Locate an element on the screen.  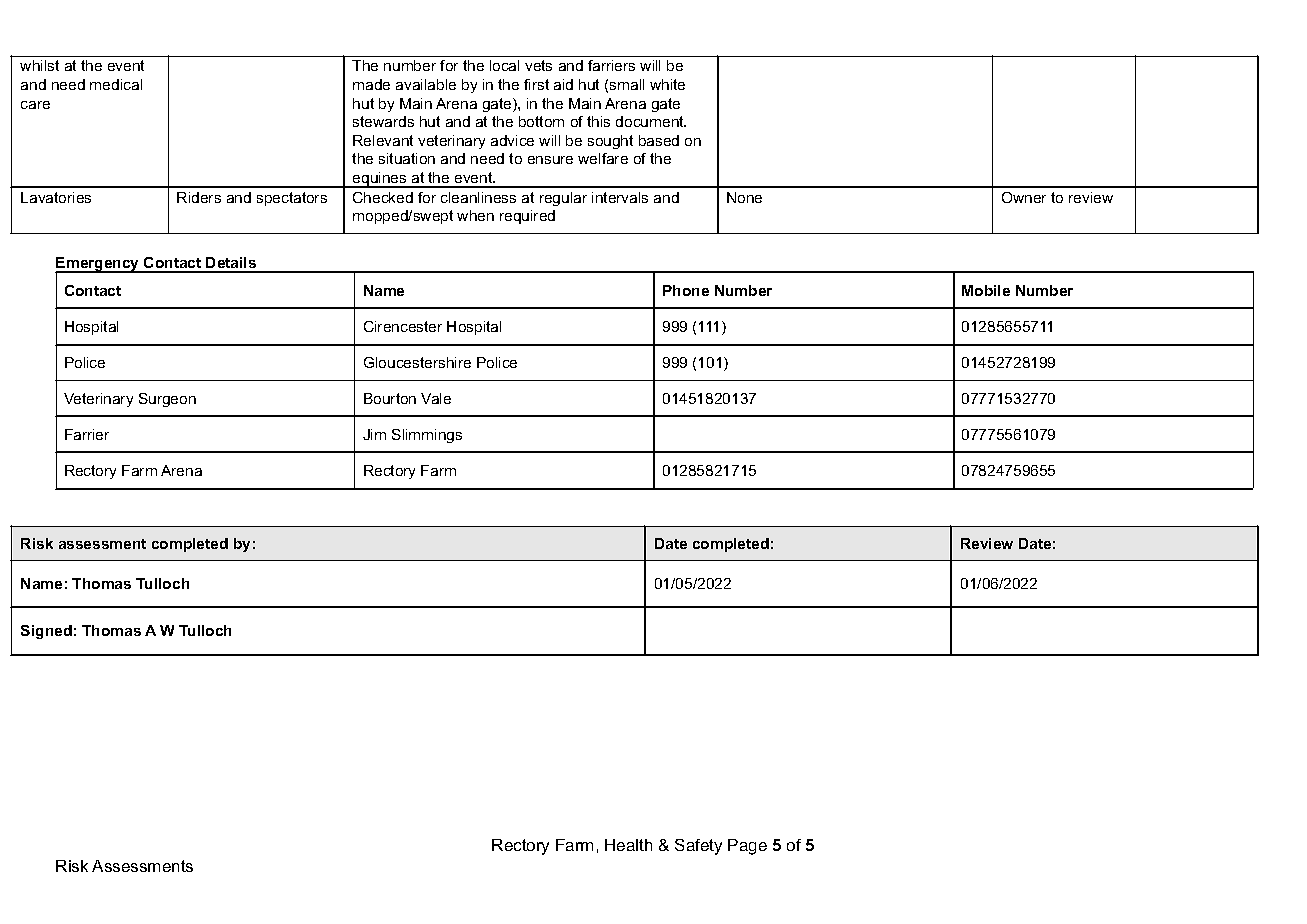
Mobile is located at coordinates (986, 290).
